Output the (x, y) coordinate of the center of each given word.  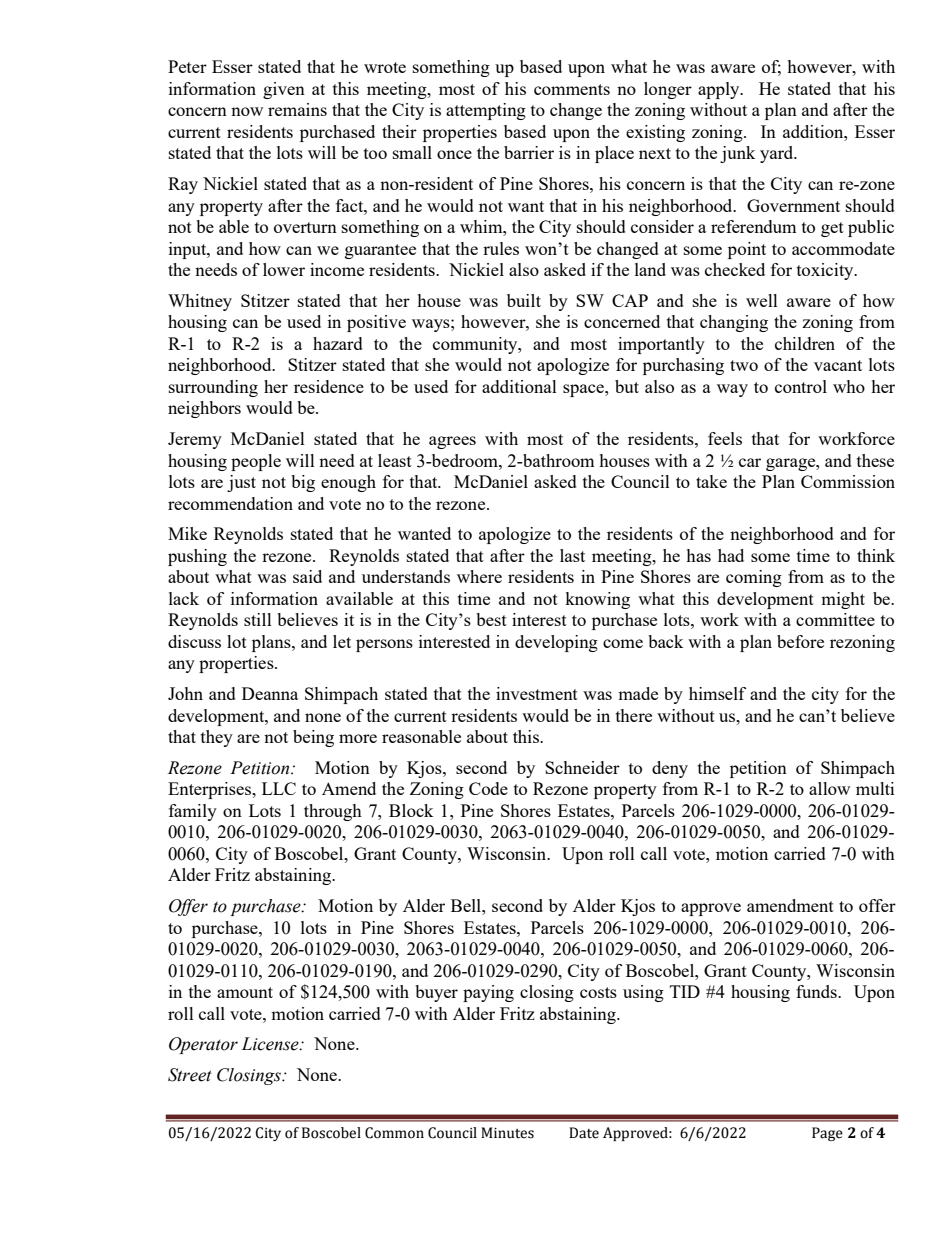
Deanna (270, 693)
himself (717, 693)
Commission (848, 481)
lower (284, 269)
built (524, 300)
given (284, 90)
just (241, 483)
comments (572, 89)
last (572, 555)
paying (488, 993)
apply (720, 90)
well (762, 300)
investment (537, 693)
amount (245, 992)
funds (817, 991)
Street (190, 1075)
